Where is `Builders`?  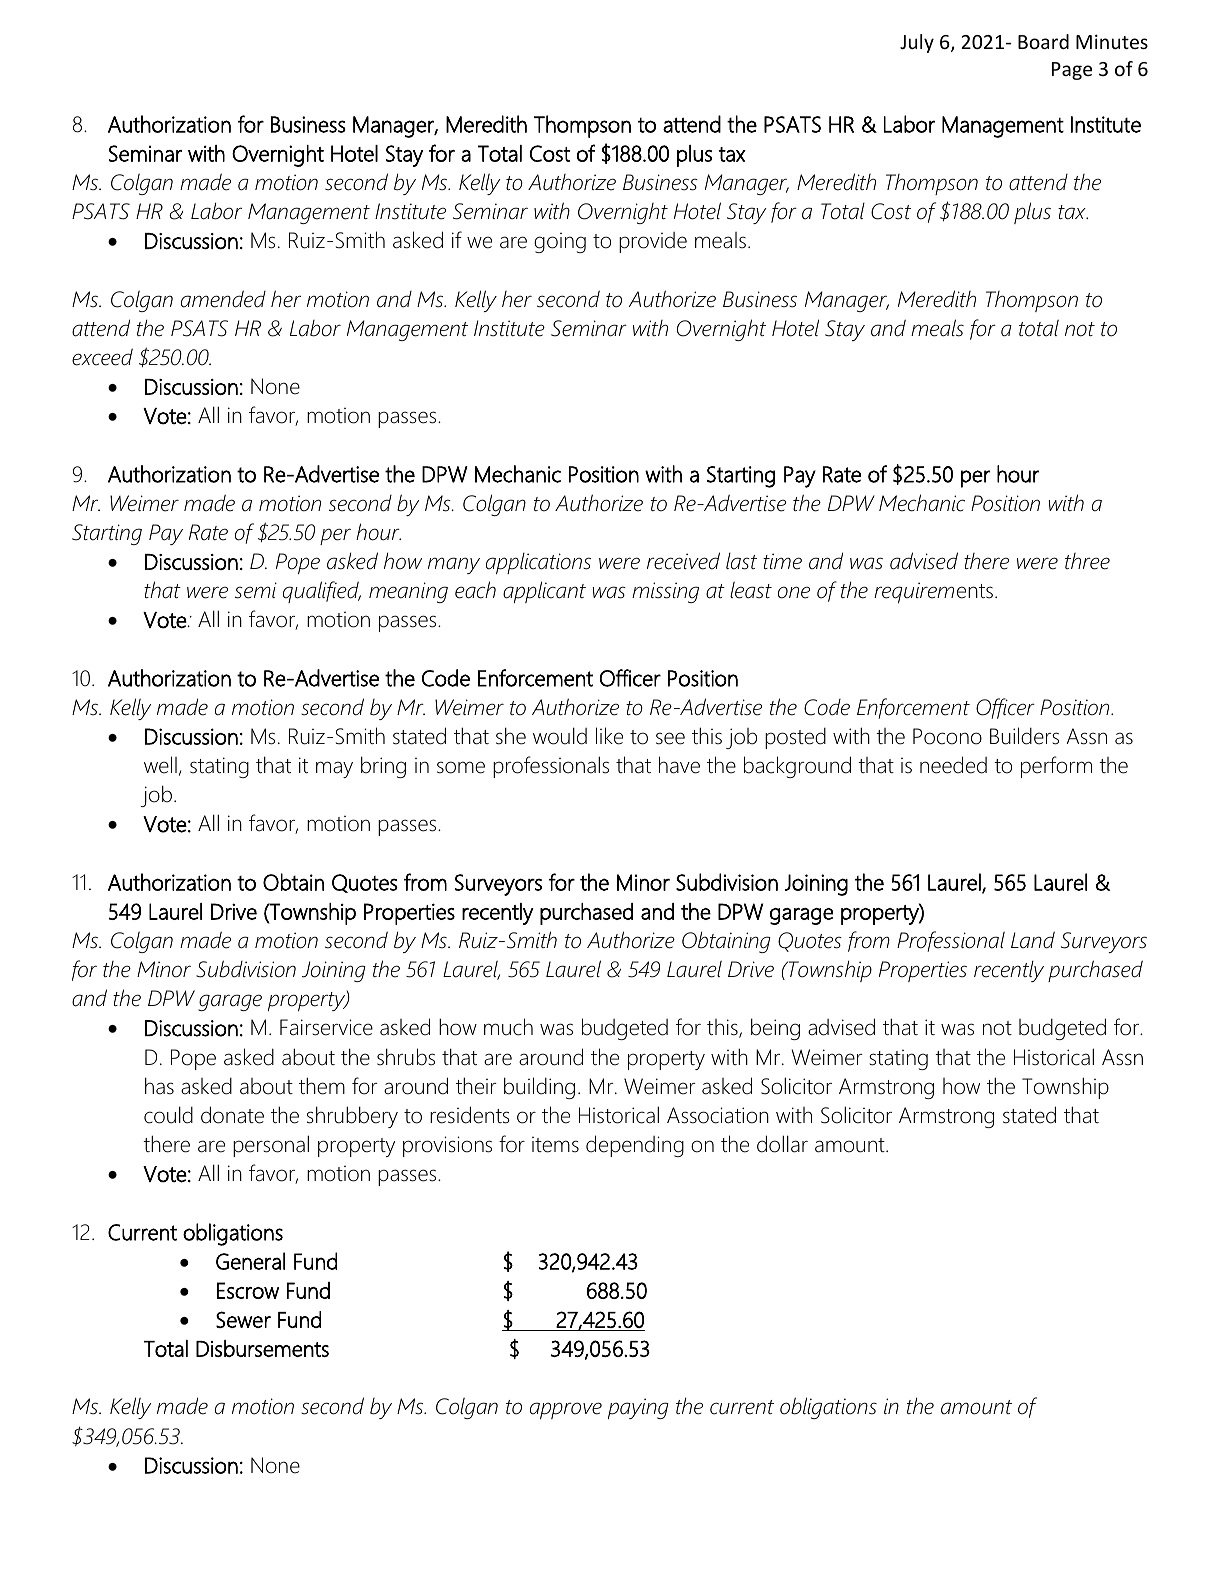
Builders is located at coordinates (1024, 736).
